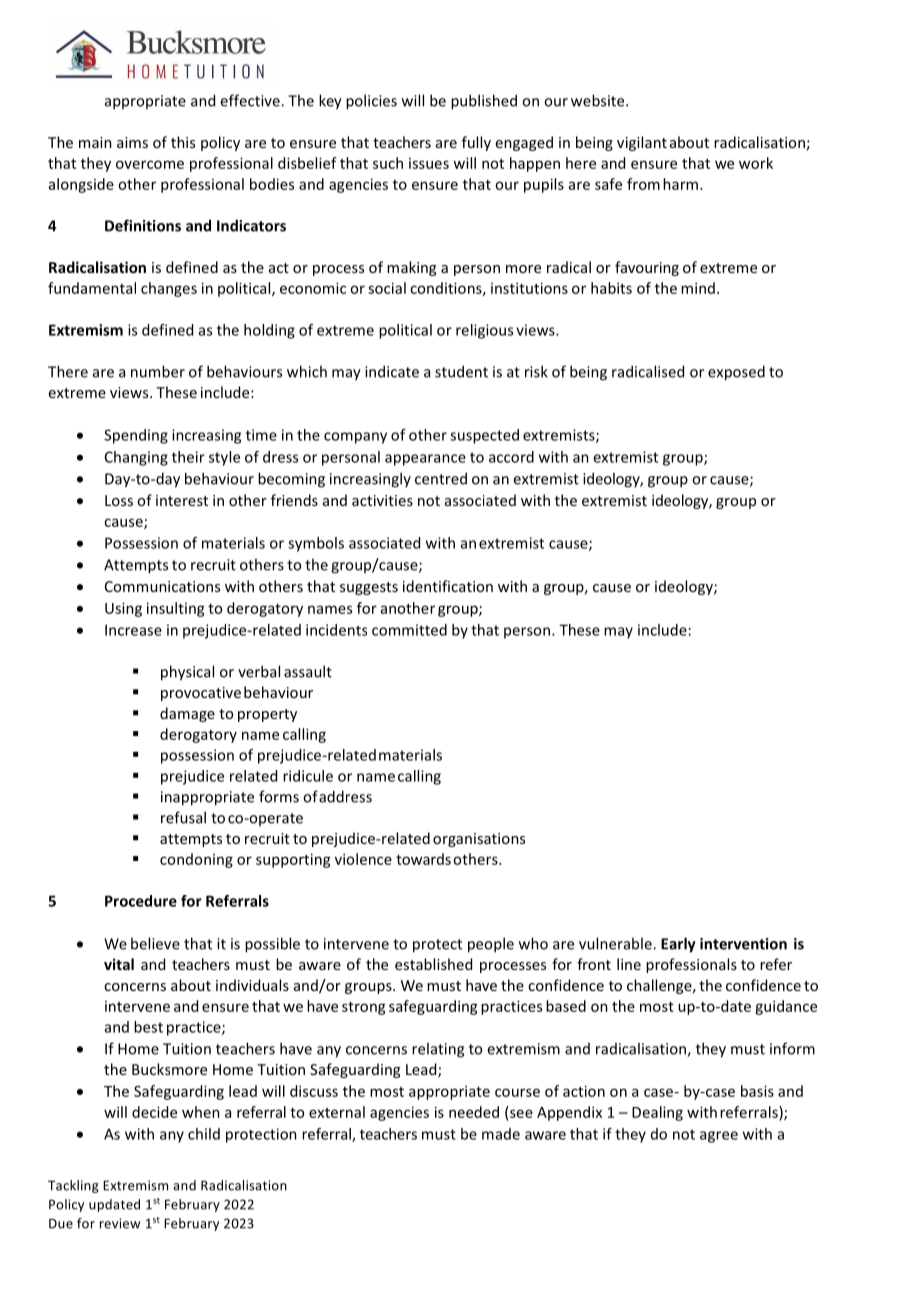 The height and width of the document is (1307, 924). Describe the element at coordinates (120, 1223) in the document. I see `review` at that location.
